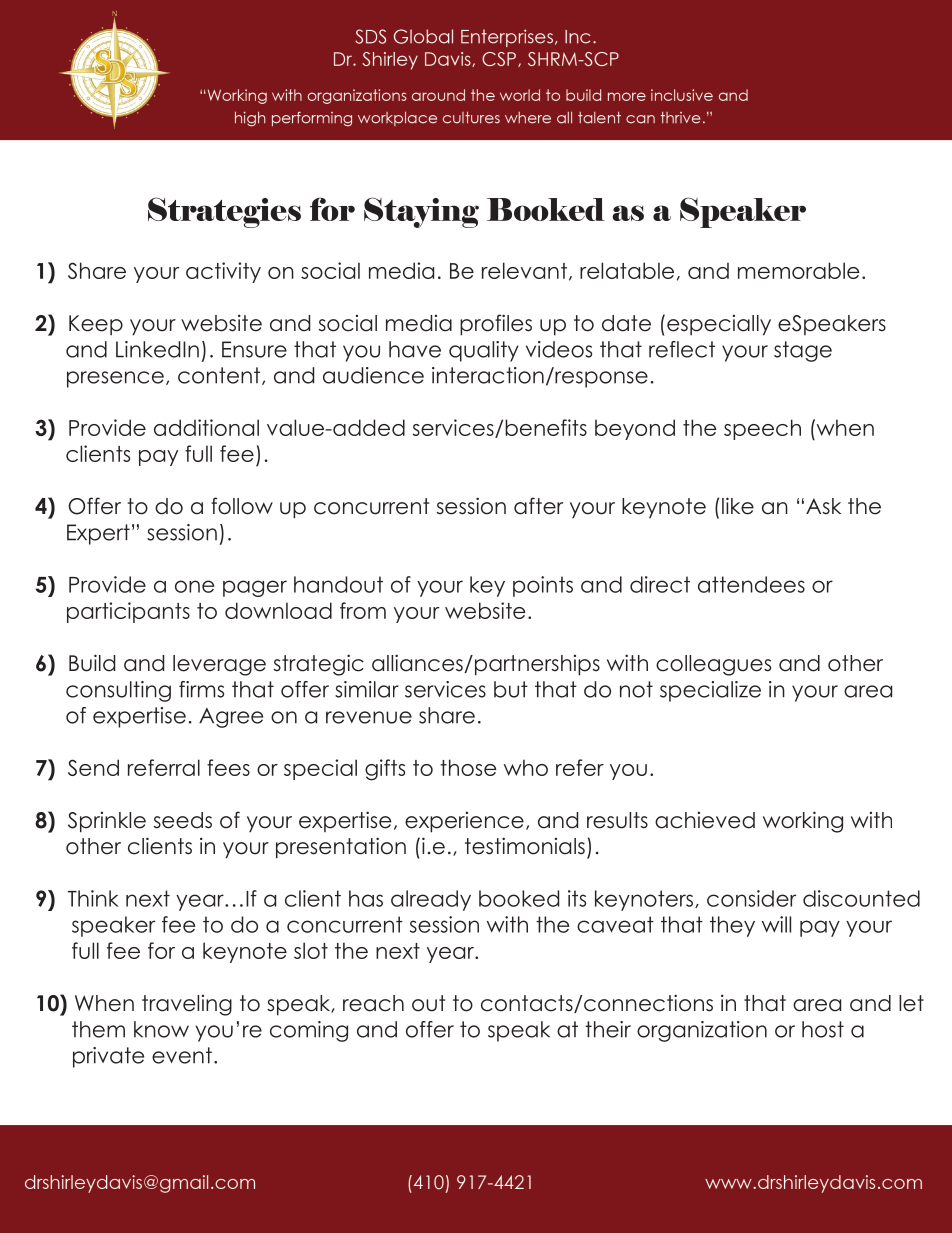  Describe the element at coordinates (543, 586) in the document. I see `points` at that location.
